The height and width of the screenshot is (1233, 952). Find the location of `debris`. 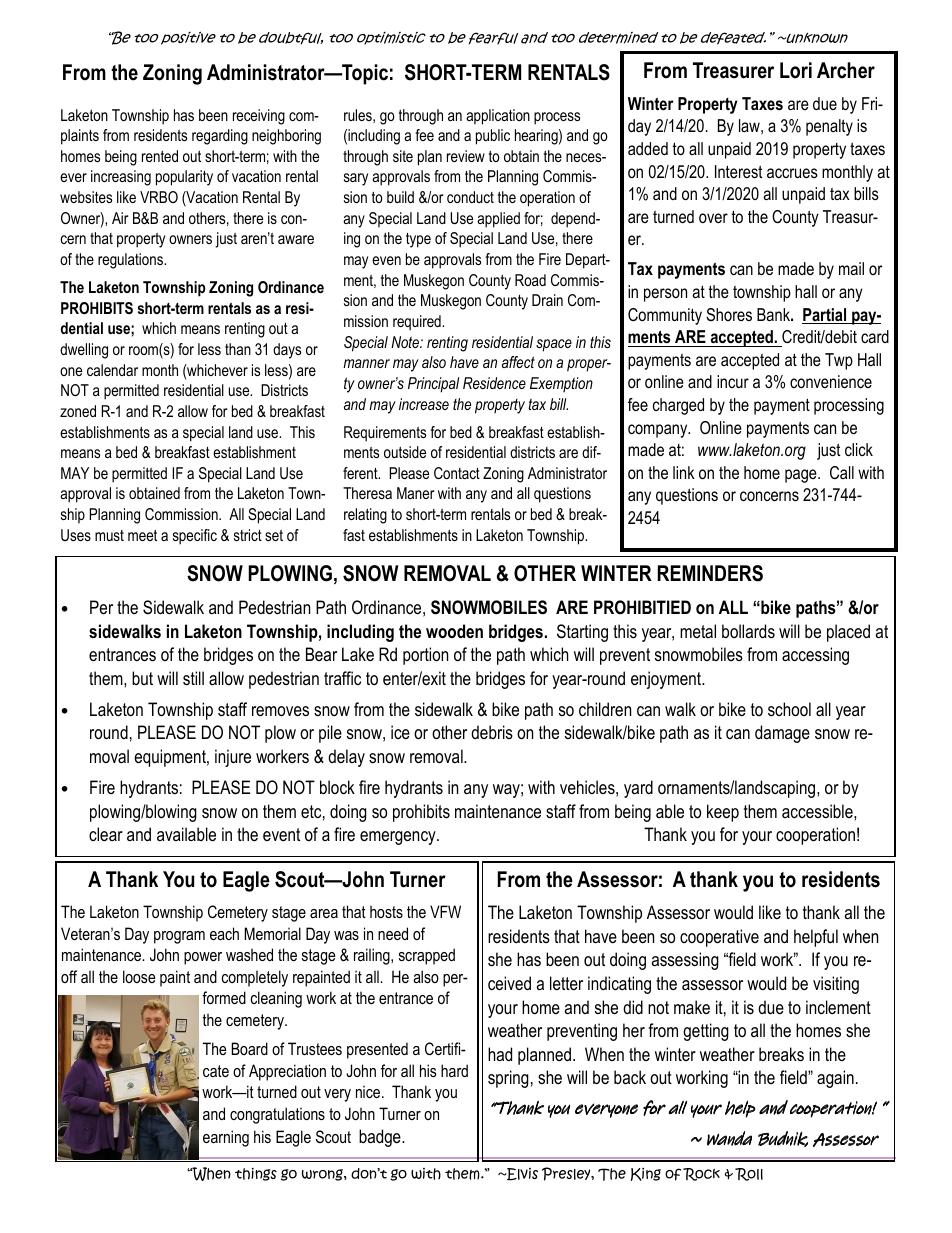

debris is located at coordinates (492, 732).
